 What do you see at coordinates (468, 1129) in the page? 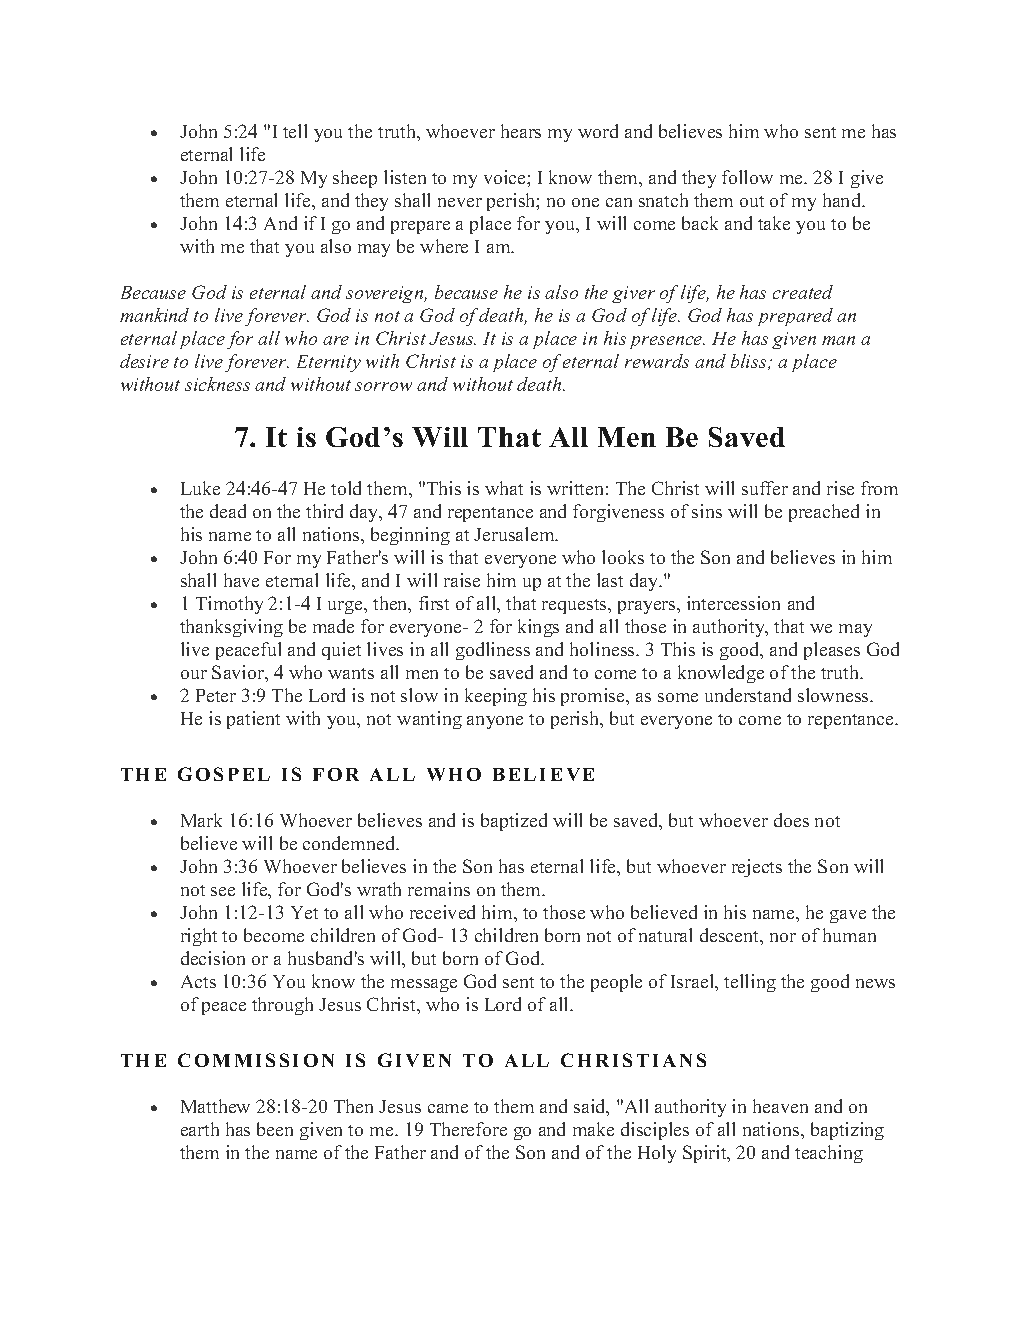
I see `Therefore` at bounding box center [468, 1129].
